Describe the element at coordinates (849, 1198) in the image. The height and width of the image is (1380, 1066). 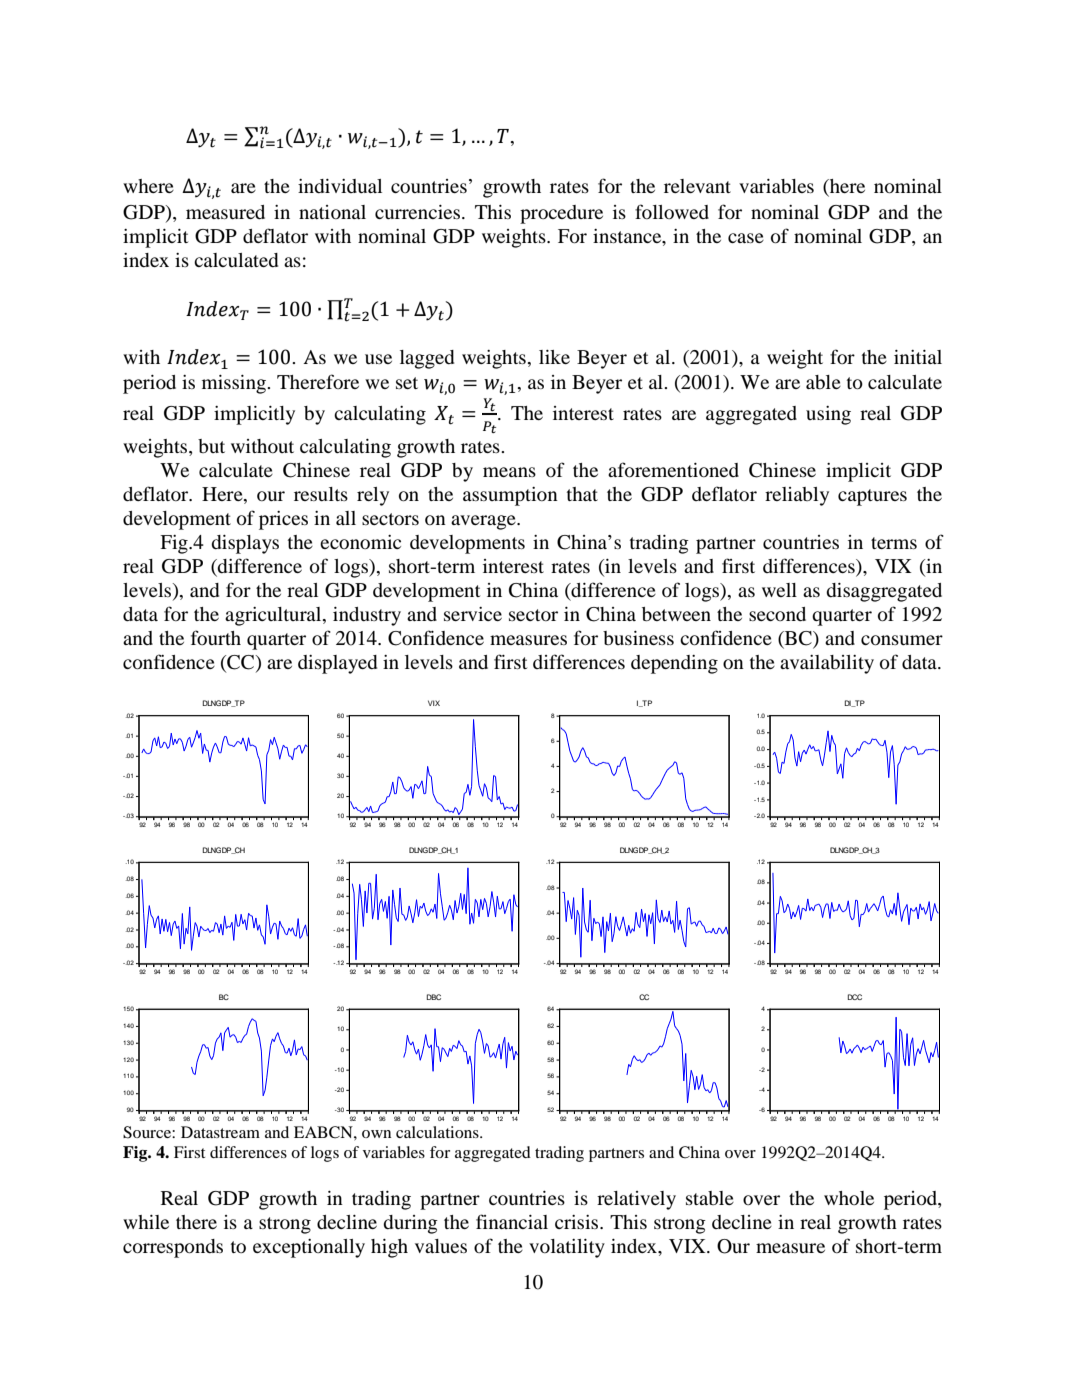
I see `whole` at that location.
